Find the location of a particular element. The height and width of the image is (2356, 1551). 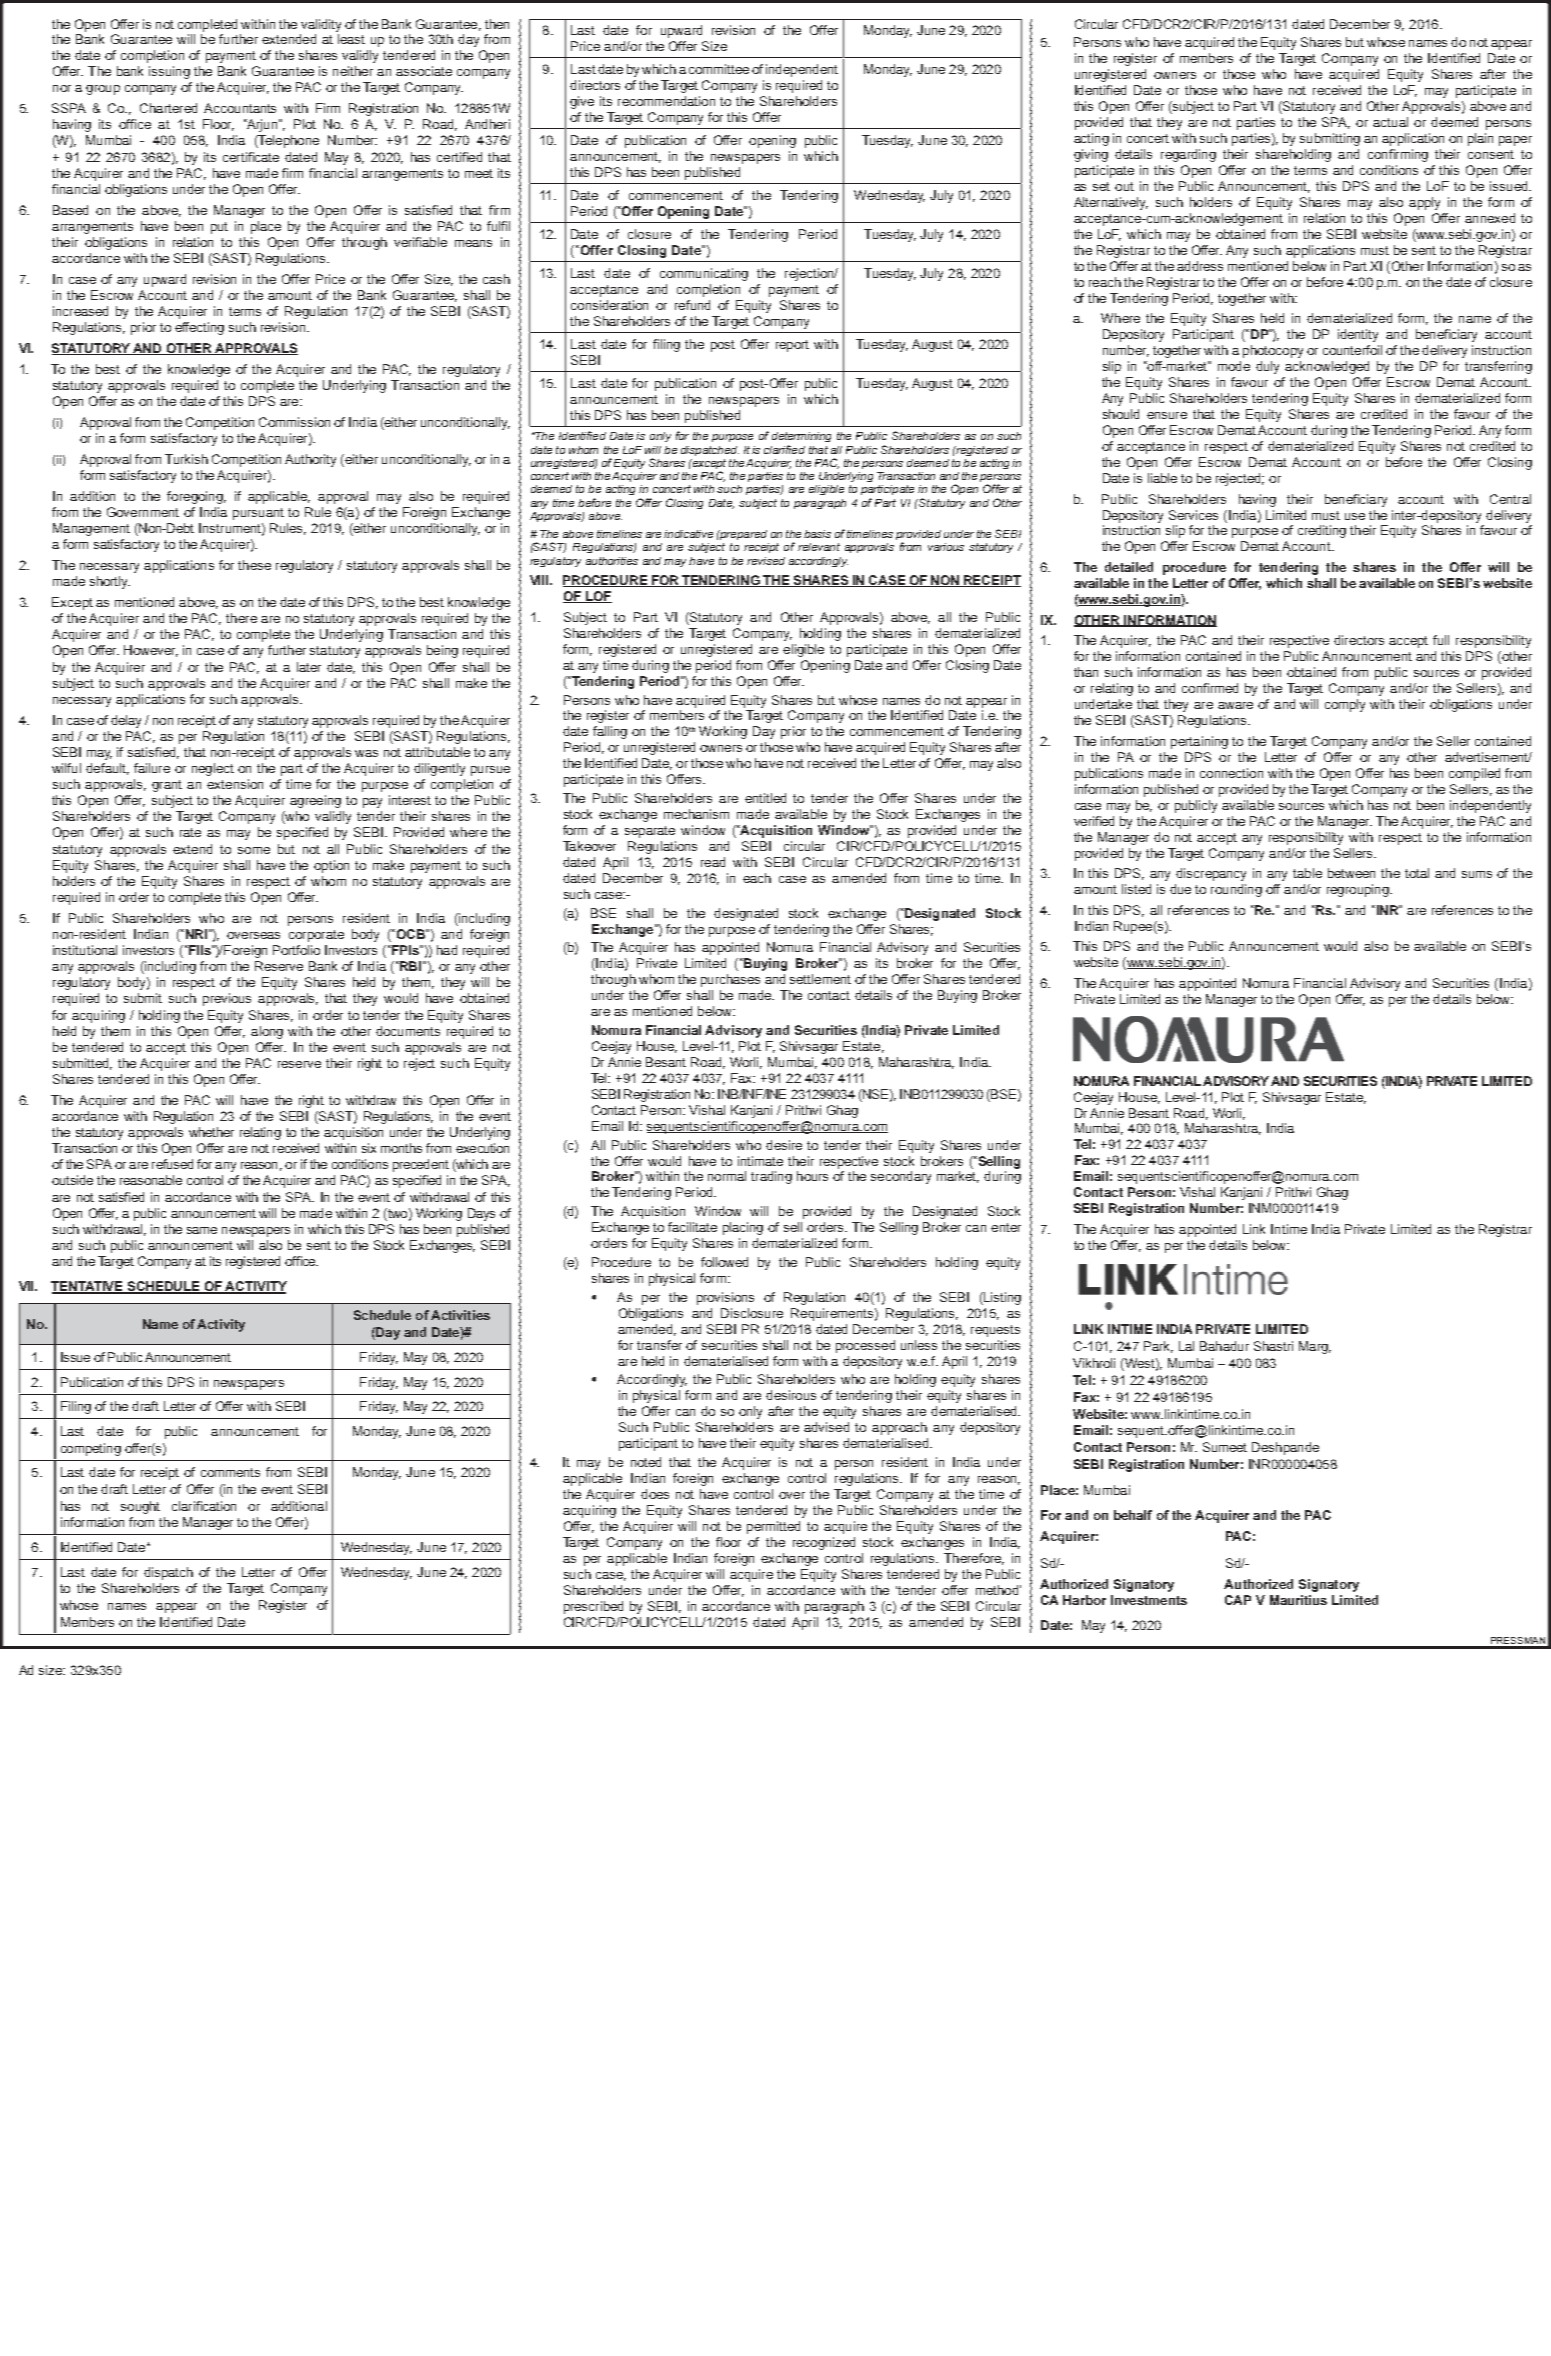

sought is located at coordinates (140, 1507).
